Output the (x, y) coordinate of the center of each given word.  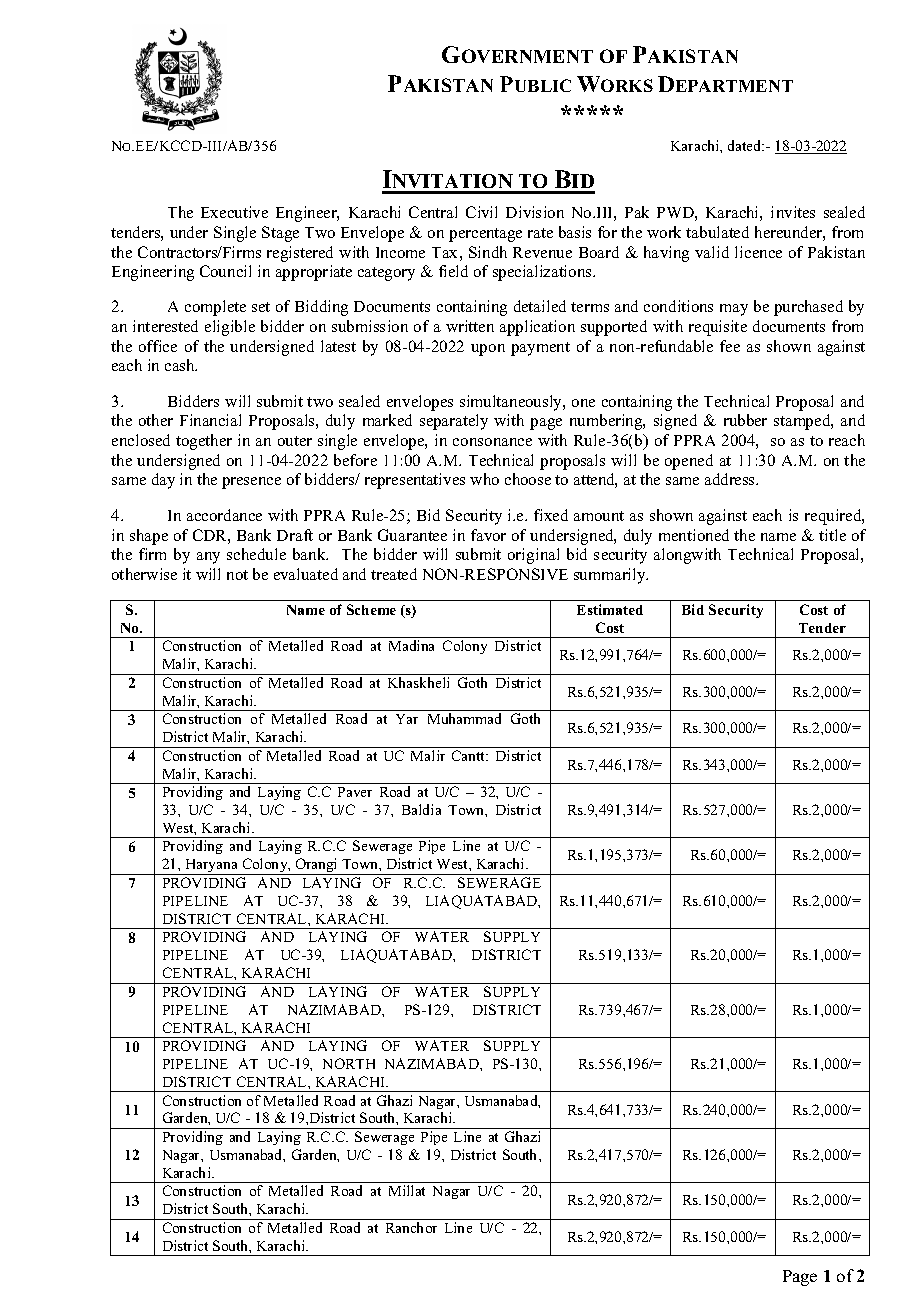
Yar (407, 719)
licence (758, 252)
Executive (234, 212)
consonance (492, 442)
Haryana (212, 867)
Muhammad (464, 718)
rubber (745, 420)
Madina (411, 645)
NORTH (349, 1063)
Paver (355, 792)
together (204, 442)
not (237, 575)
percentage (485, 235)
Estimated (610, 609)
